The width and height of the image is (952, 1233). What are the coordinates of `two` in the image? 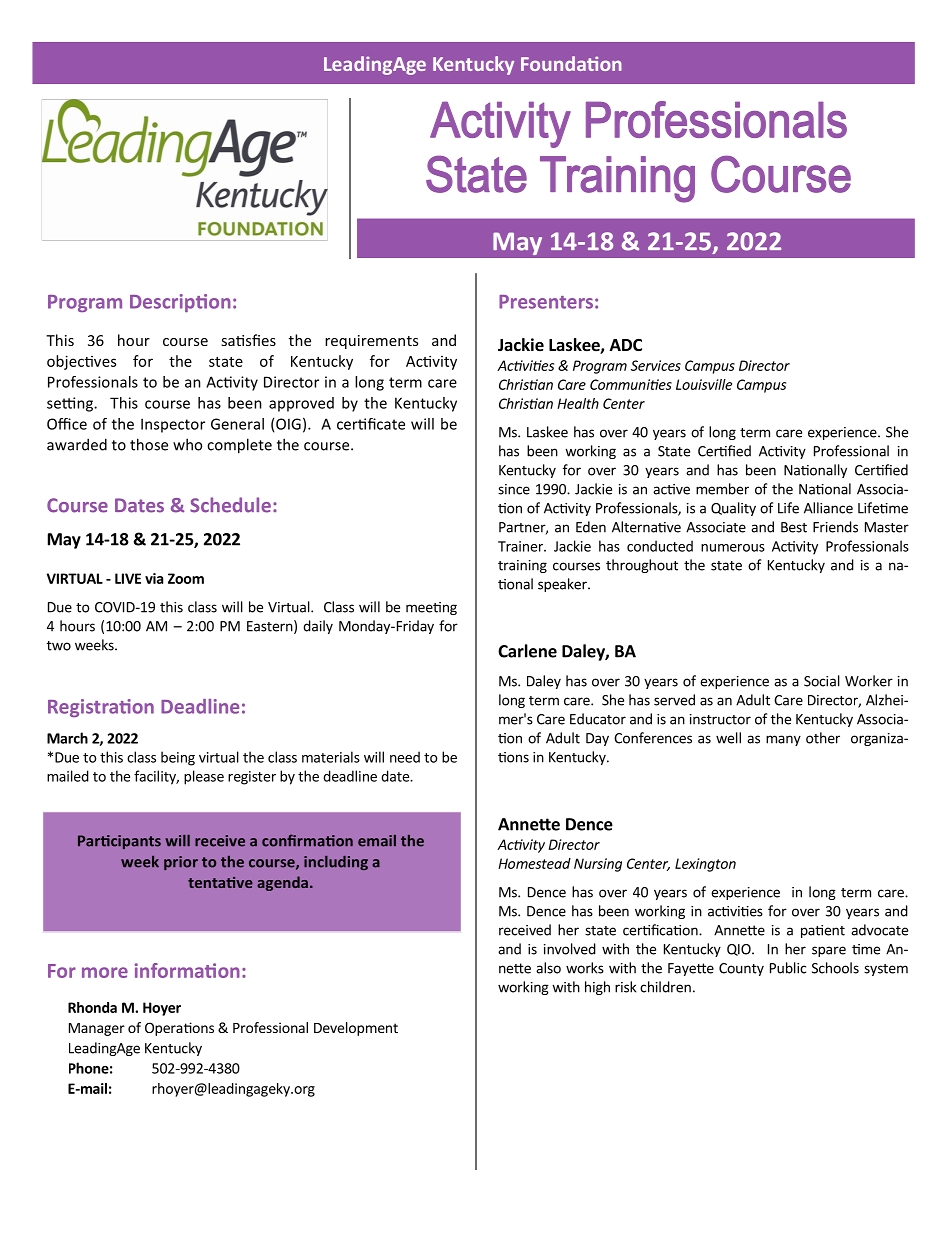 It's located at (59, 646).
